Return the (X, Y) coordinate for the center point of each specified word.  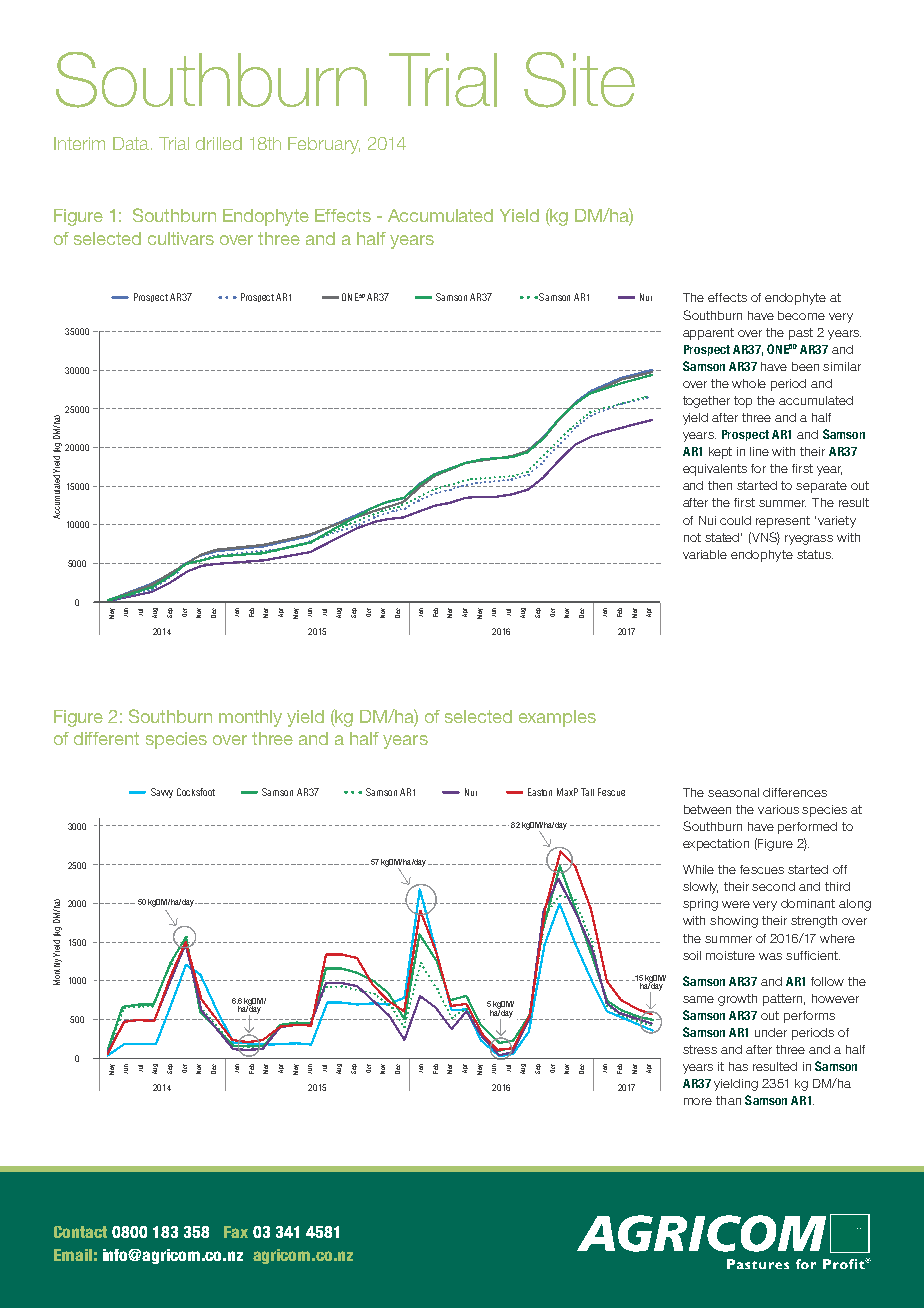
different (106, 738)
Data (131, 143)
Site (579, 80)
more (698, 1101)
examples (557, 718)
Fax (236, 1232)
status (815, 554)
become (801, 315)
